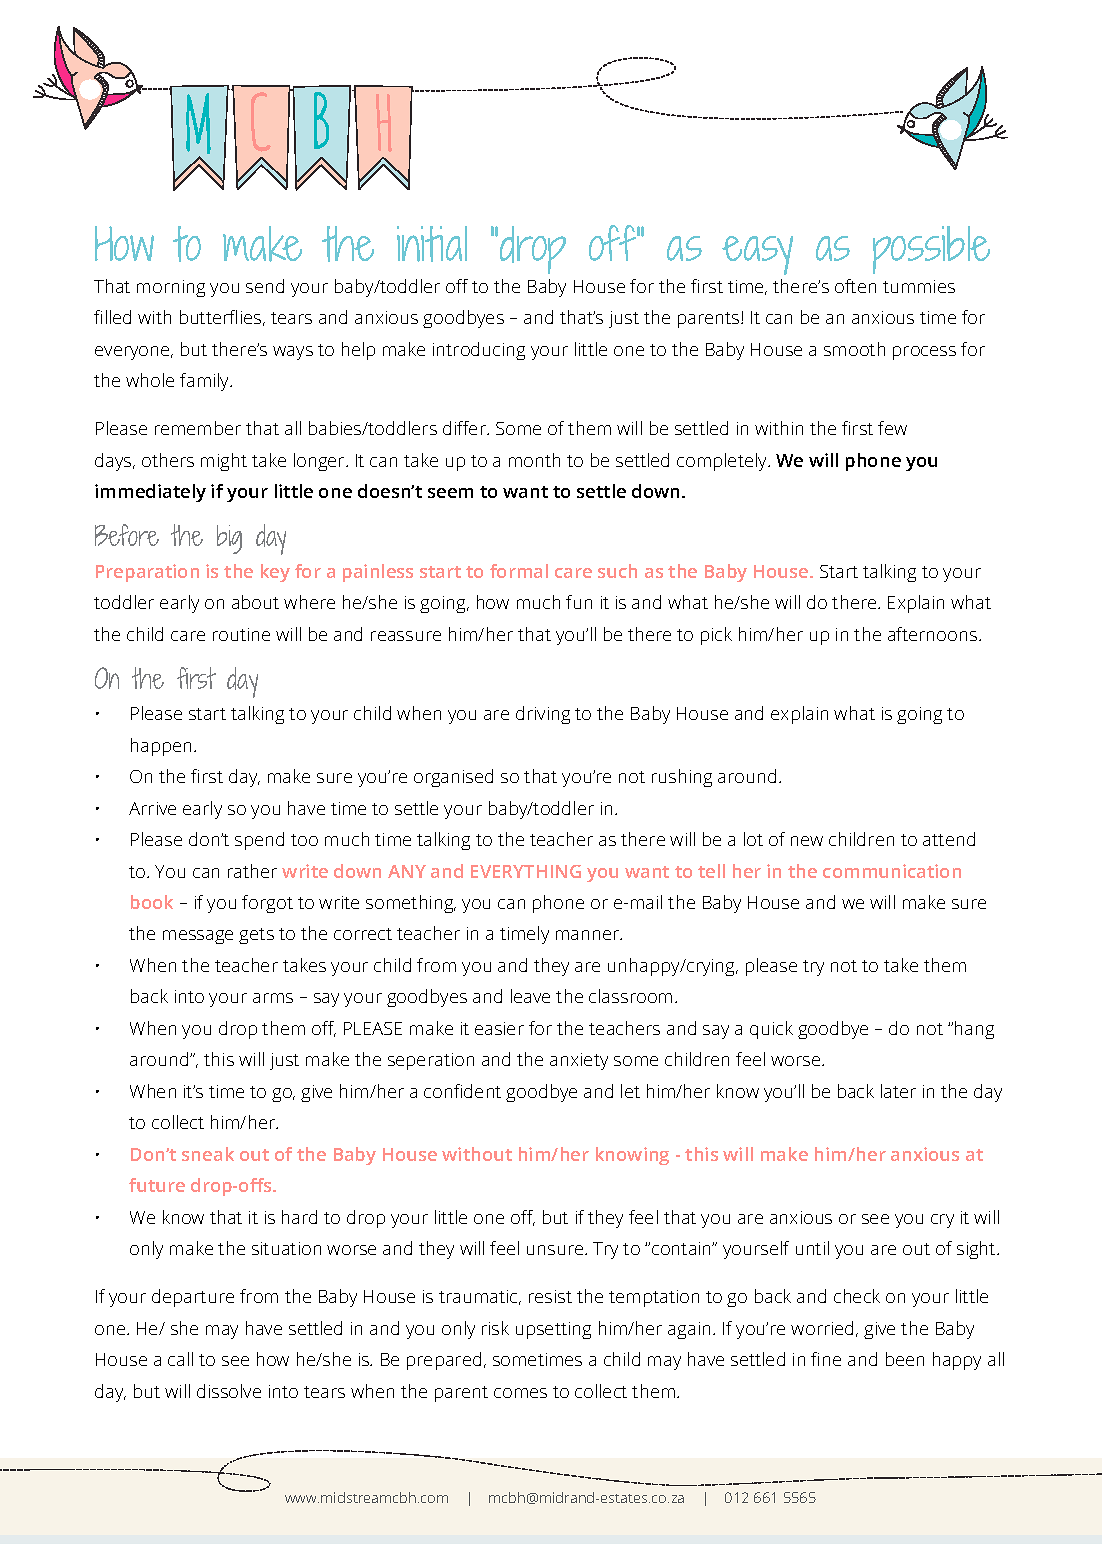 The height and width of the document is (1558, 1102). I want to click on EVERYTHING, so click(526, 871).
